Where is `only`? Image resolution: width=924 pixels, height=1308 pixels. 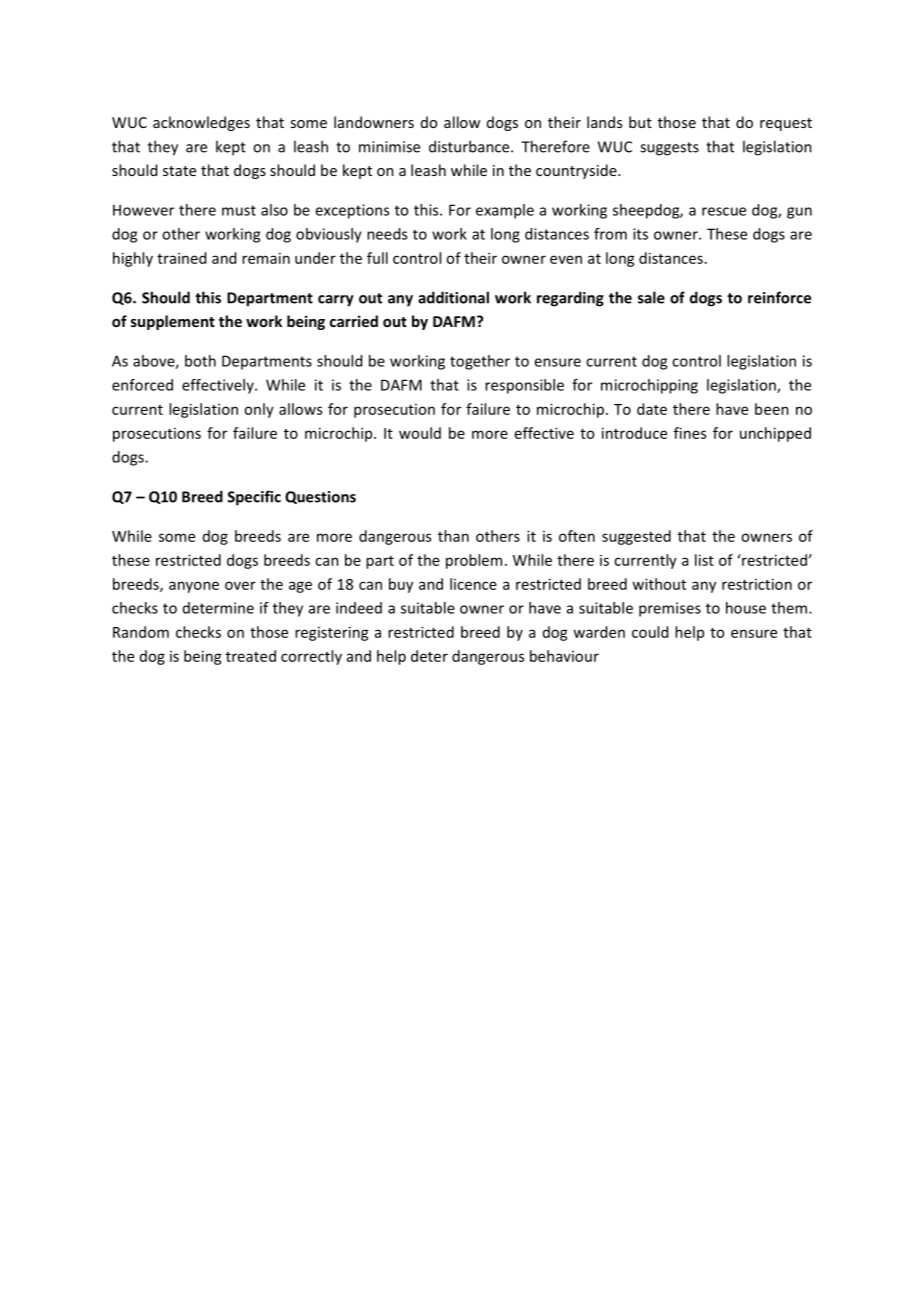
only is located at coordinates (259, 410).
